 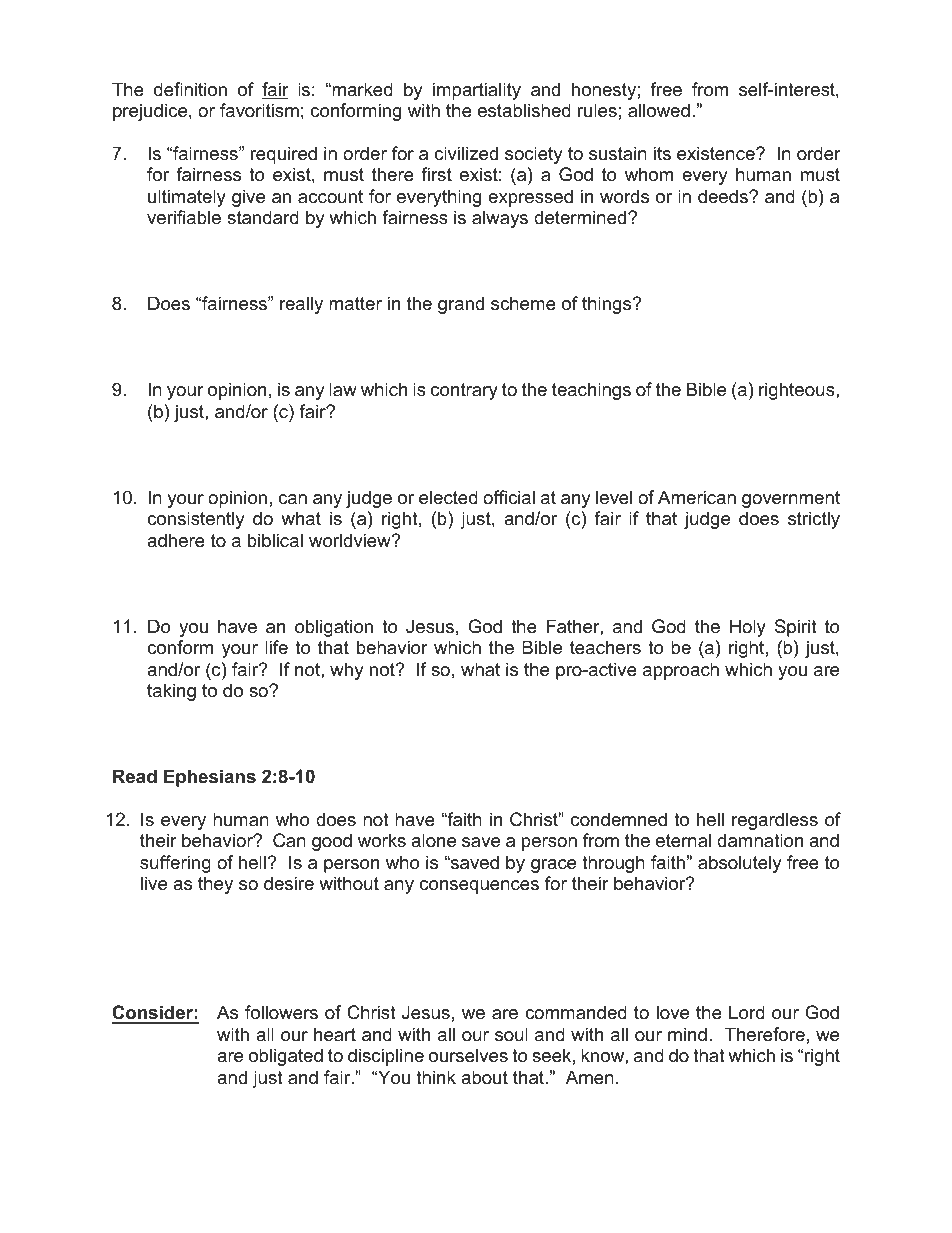 I want to click on elected, so click(x=448, y=497).
